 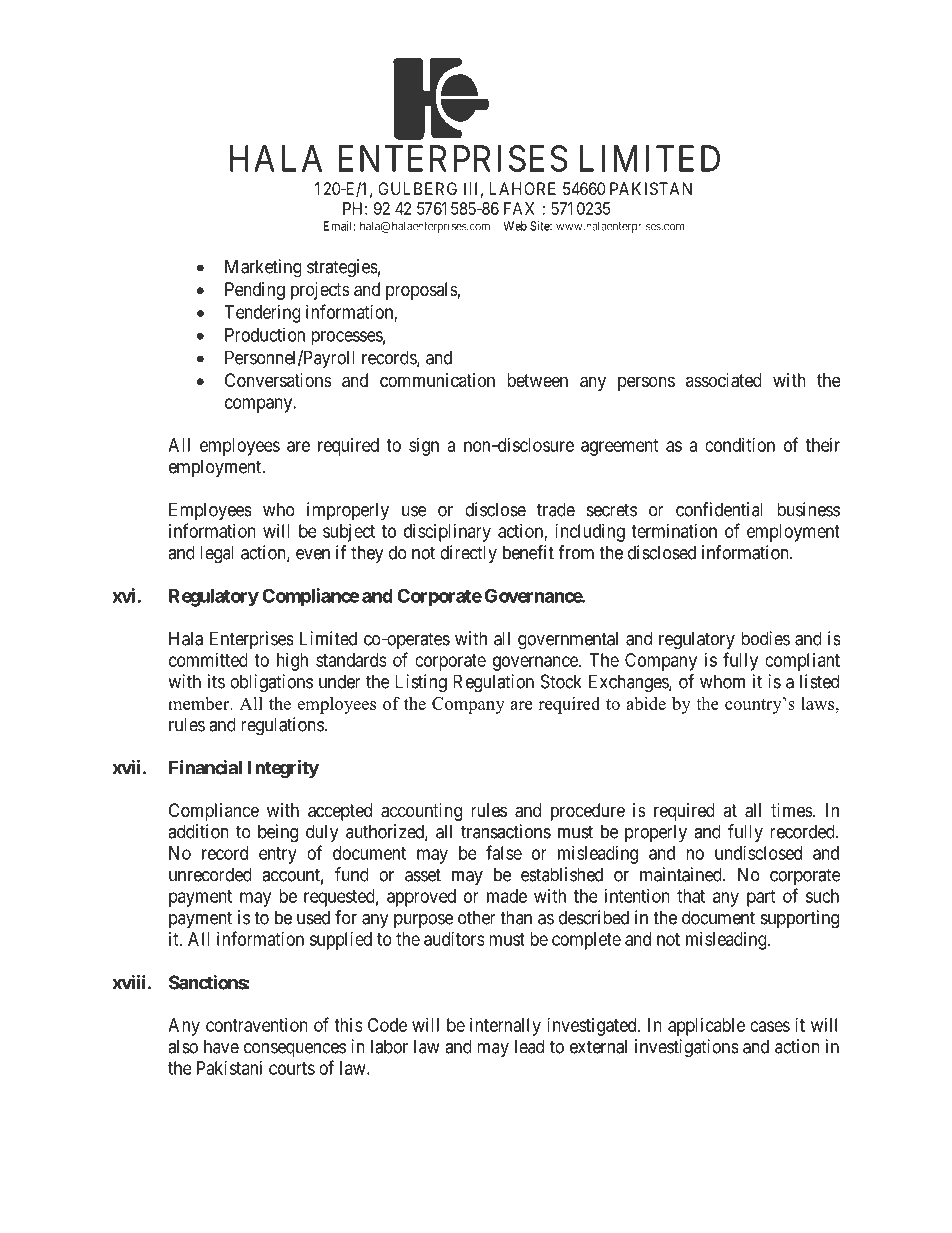 What do you see at coordinates (770, 1026) in the screenshot?
I see `cases` at bounding box center [770, 1026].
